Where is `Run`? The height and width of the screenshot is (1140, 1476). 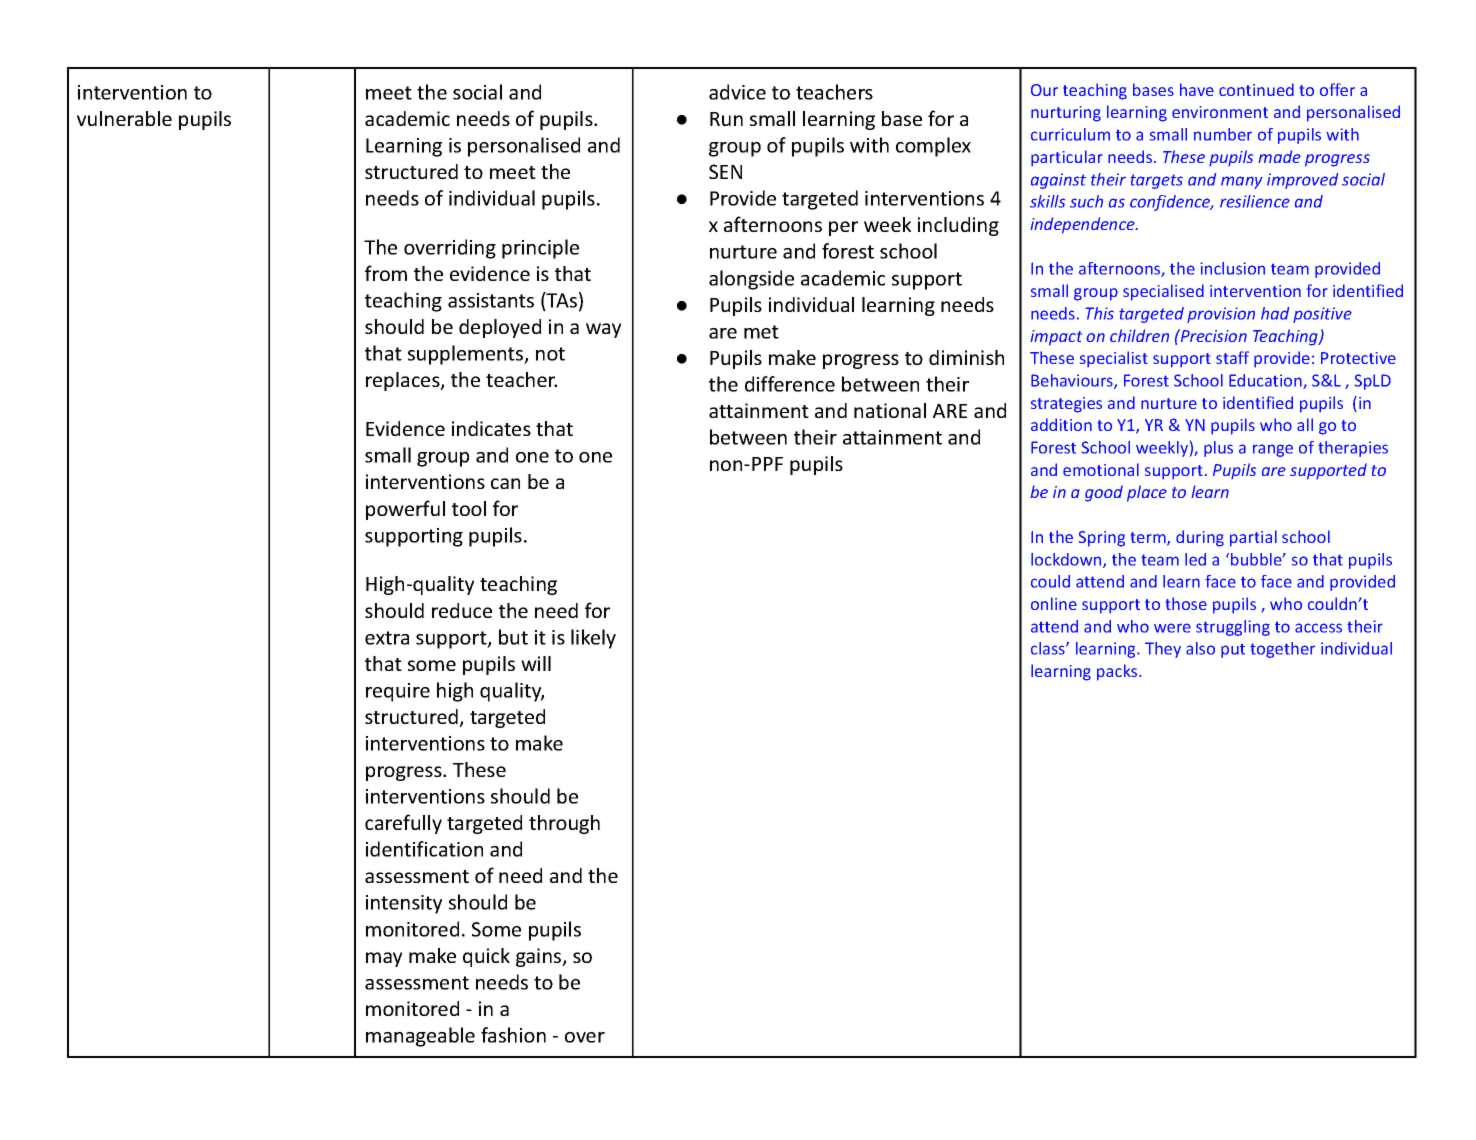 Run is located at coordinates (726, 119).
